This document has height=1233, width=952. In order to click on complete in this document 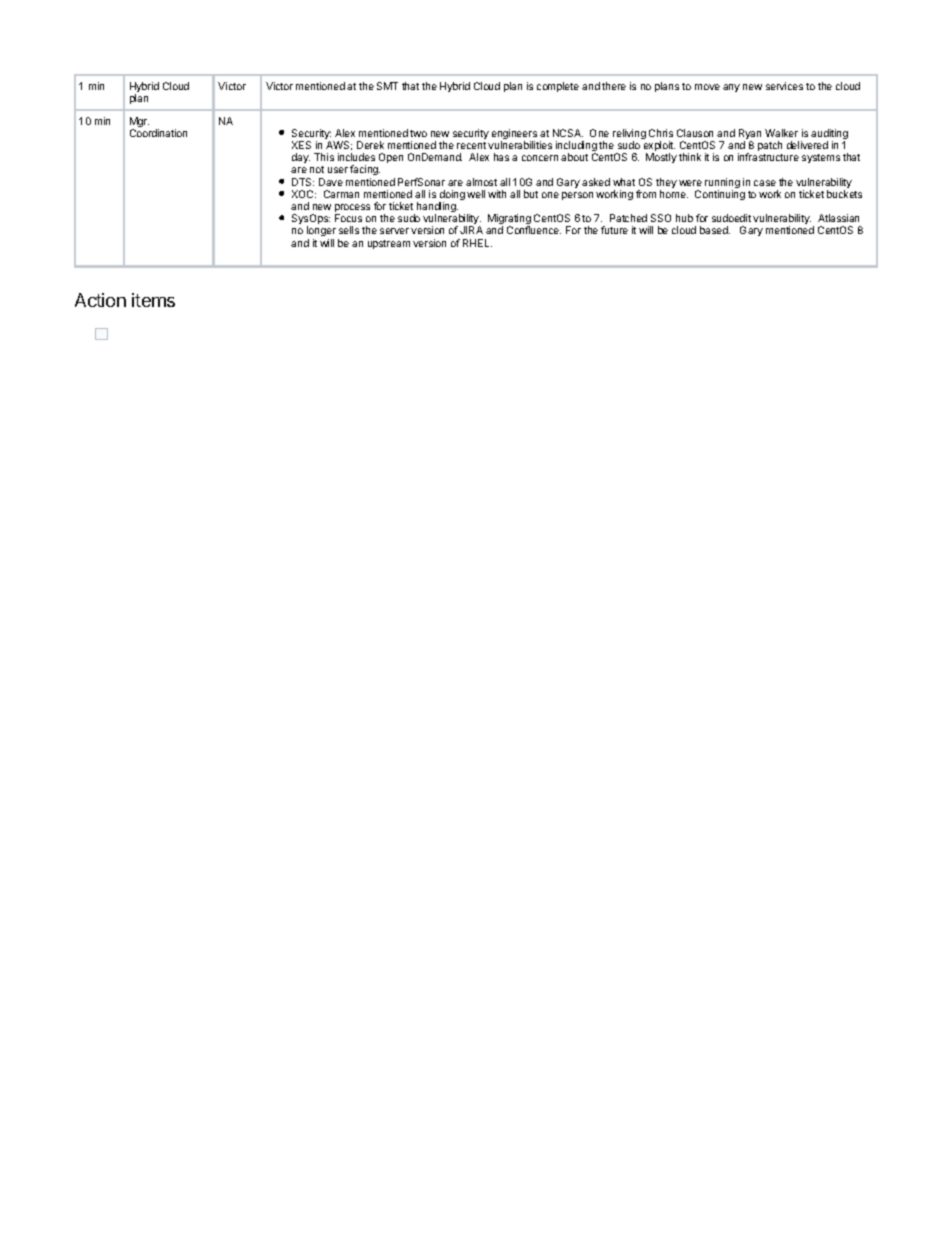, I will do `click(558, 87)`.
